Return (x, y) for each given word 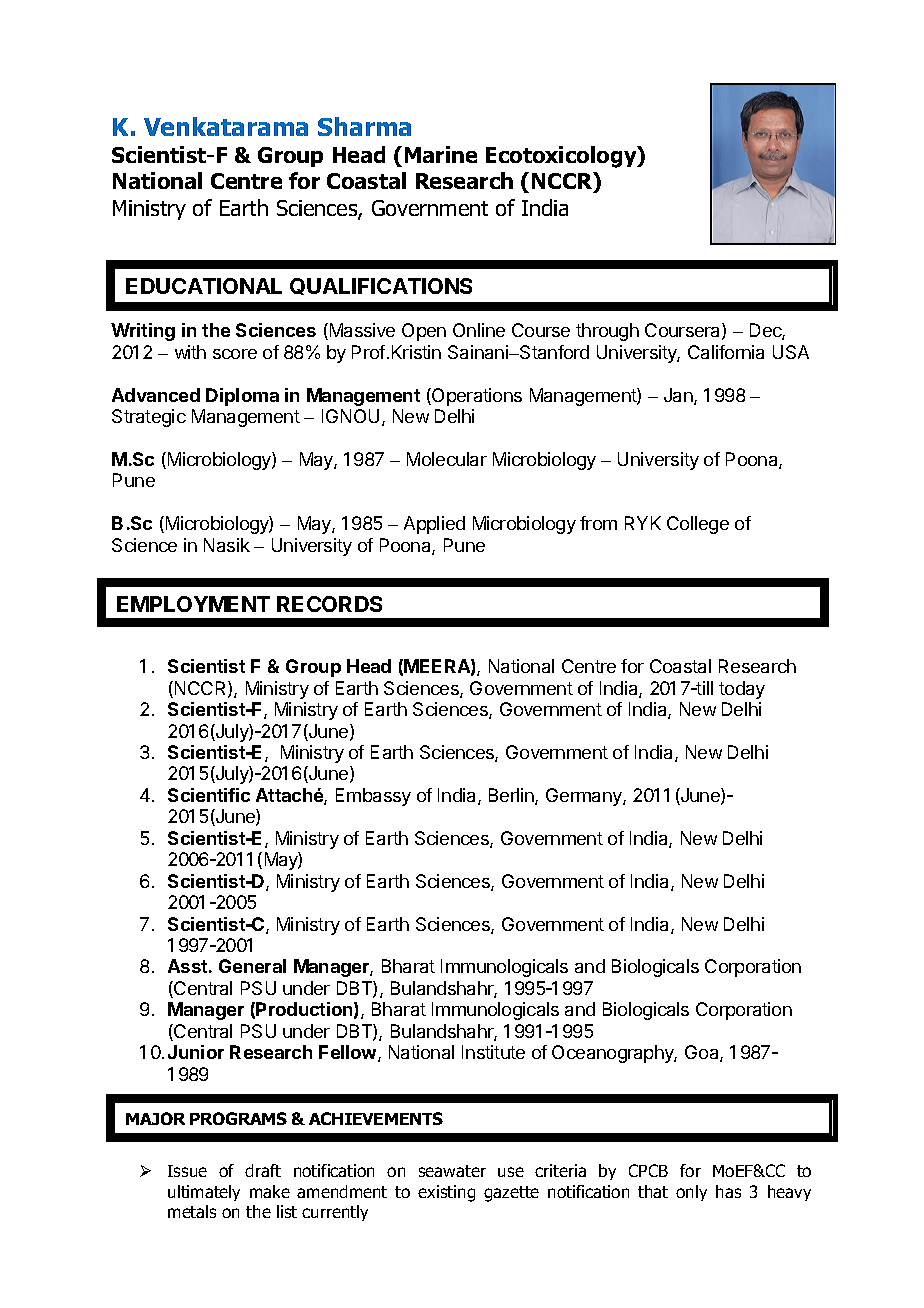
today (742, 690)
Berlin (512, 796)
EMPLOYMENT (193, 604)
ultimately (204, 1193)
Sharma (364, 126)
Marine (441, 154)
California (726, 352)
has (728, 1191)
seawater (452, 1171)
